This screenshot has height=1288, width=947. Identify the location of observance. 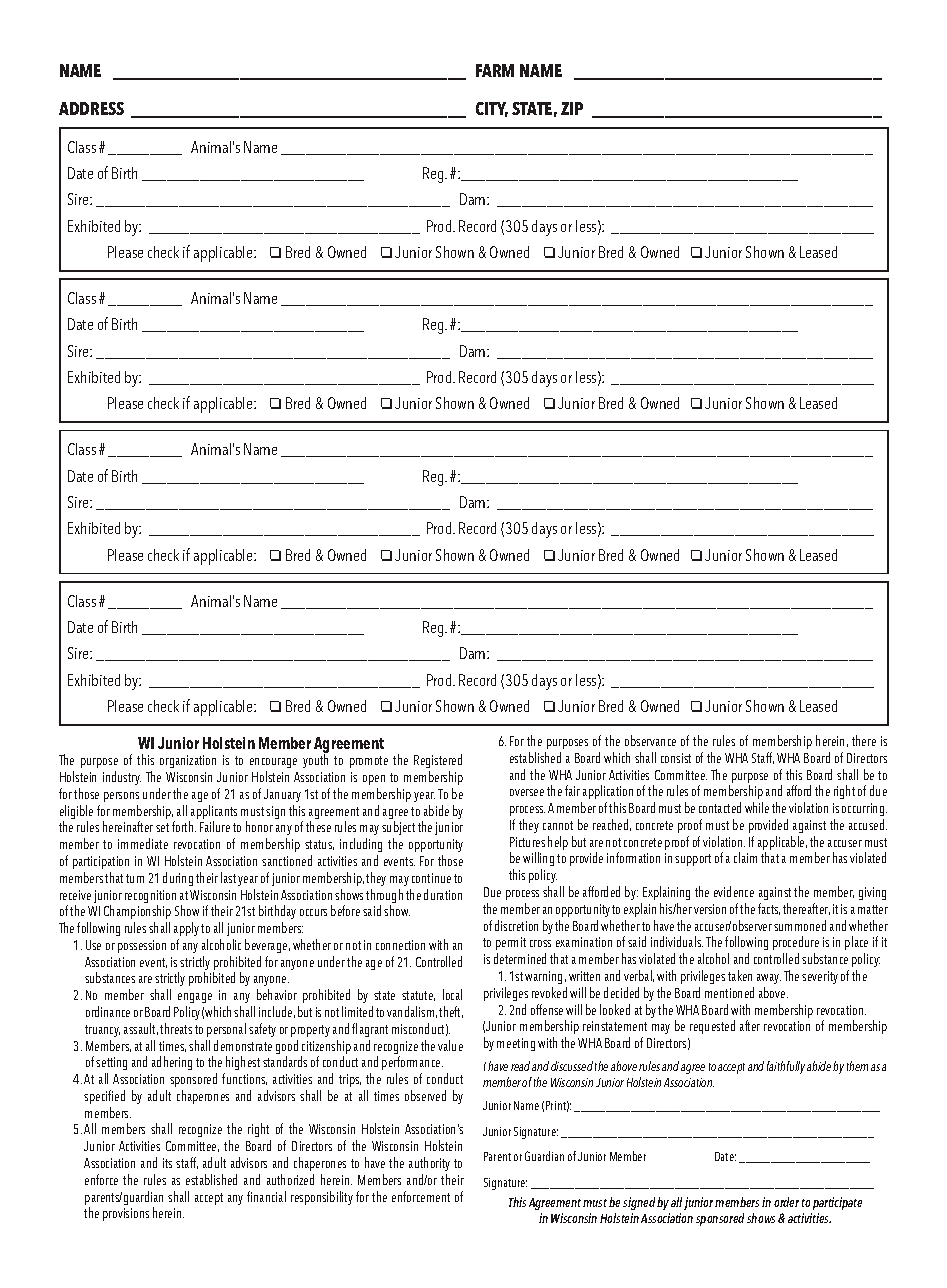
(650, 740).
